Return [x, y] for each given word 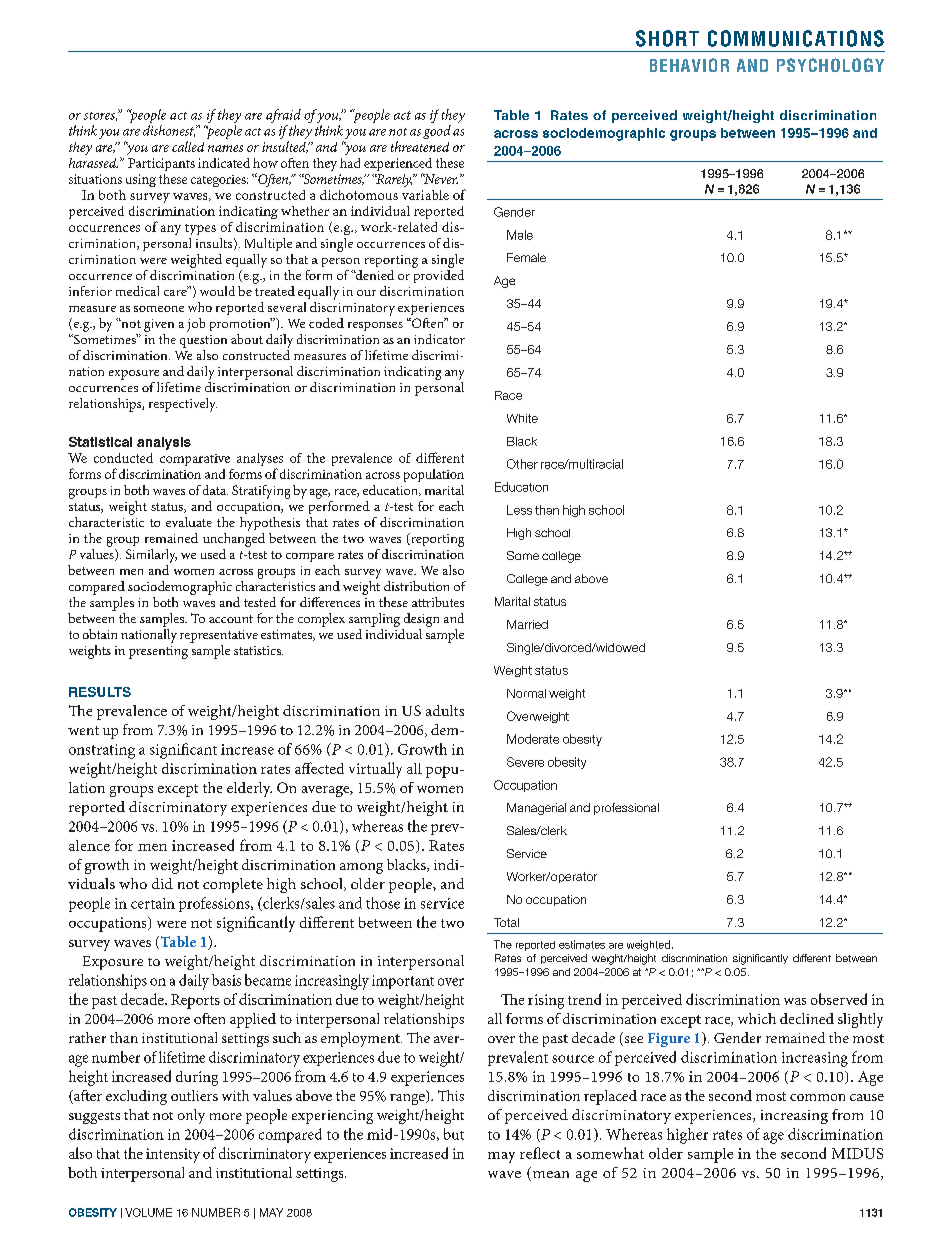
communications [796, 38]
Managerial [536, 809]
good [437, 132]
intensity [173, 1155]
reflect [540, 1153]
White [522, 418]
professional [626, 809]
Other [522, 464]
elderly [249, 789]
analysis [164, 443]
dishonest [169, 131]
